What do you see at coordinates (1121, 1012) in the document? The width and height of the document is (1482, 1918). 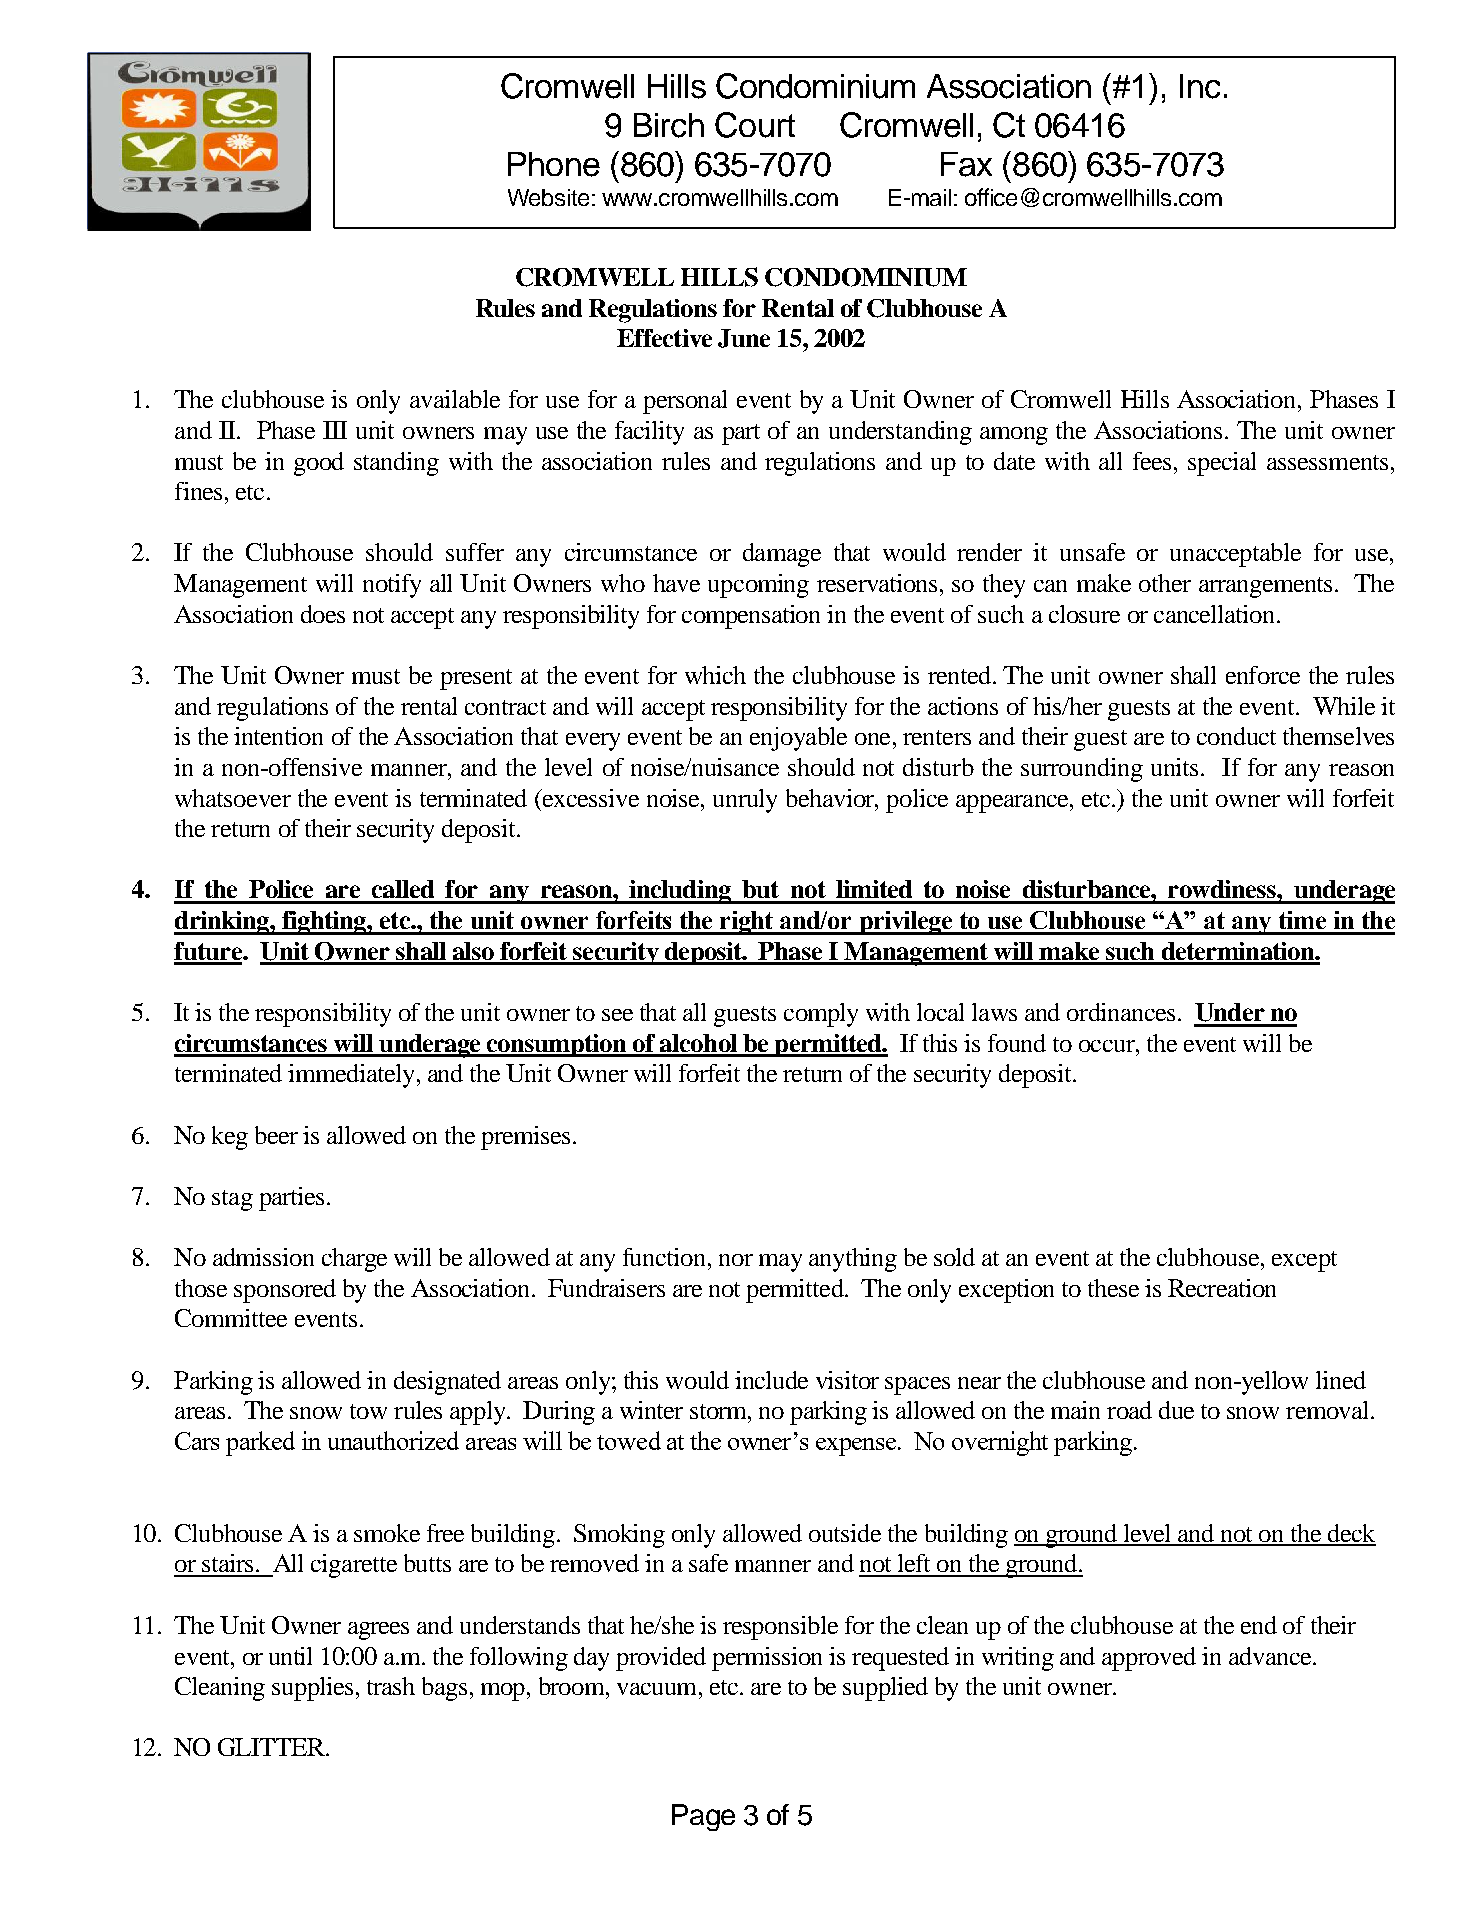 I see `ordinances` at bounding box center [1121, 1012].
